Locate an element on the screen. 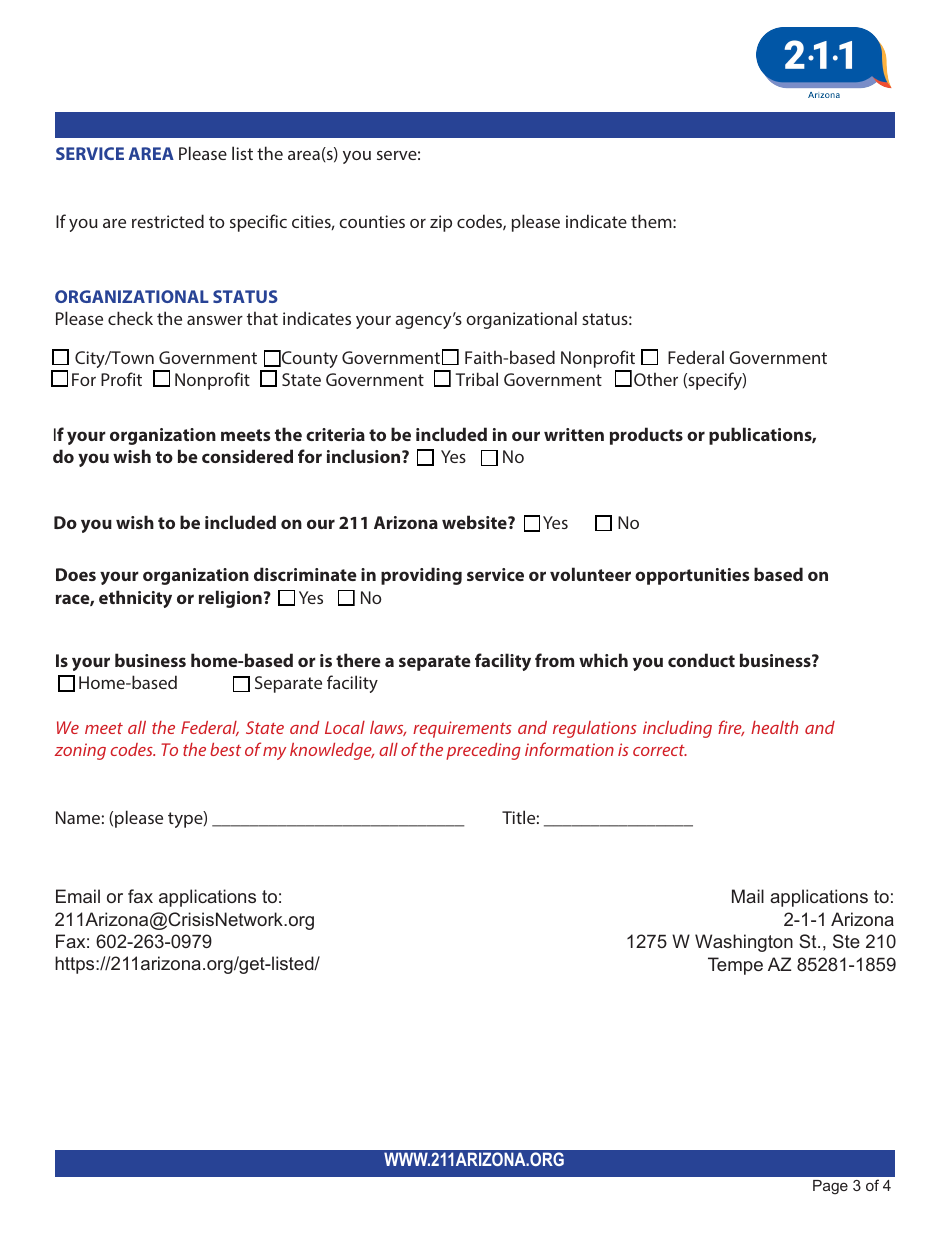  restricted is located at coordinates (168, 221).
